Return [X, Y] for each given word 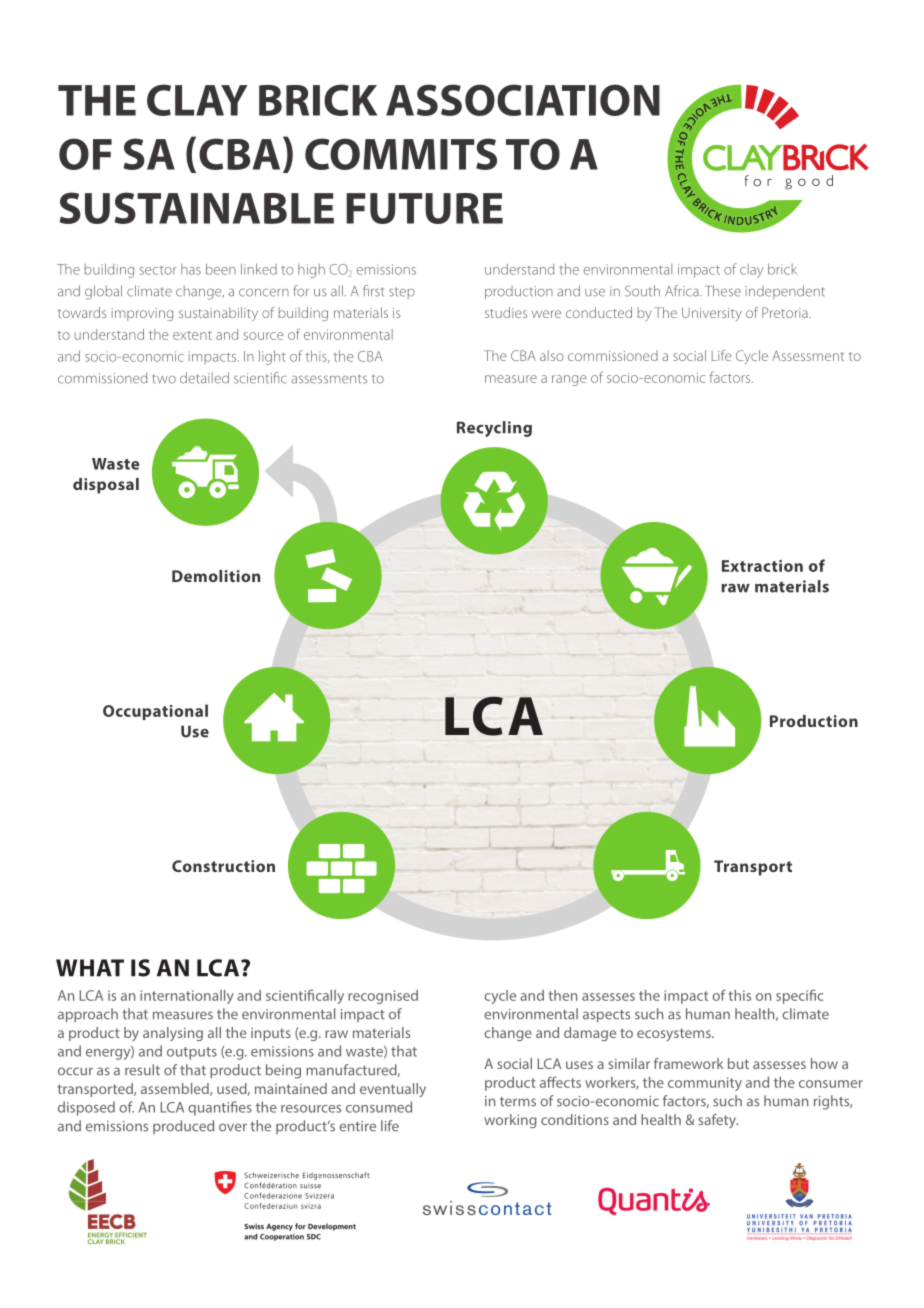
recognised [383, 997]
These [723, 291]
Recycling [494, 429]
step [402, 293]
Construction [223, 866]
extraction [762, 566]
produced [183, 1127]
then [562, 995]
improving [142, 314]
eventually [393, 1090]
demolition [216, 576]
